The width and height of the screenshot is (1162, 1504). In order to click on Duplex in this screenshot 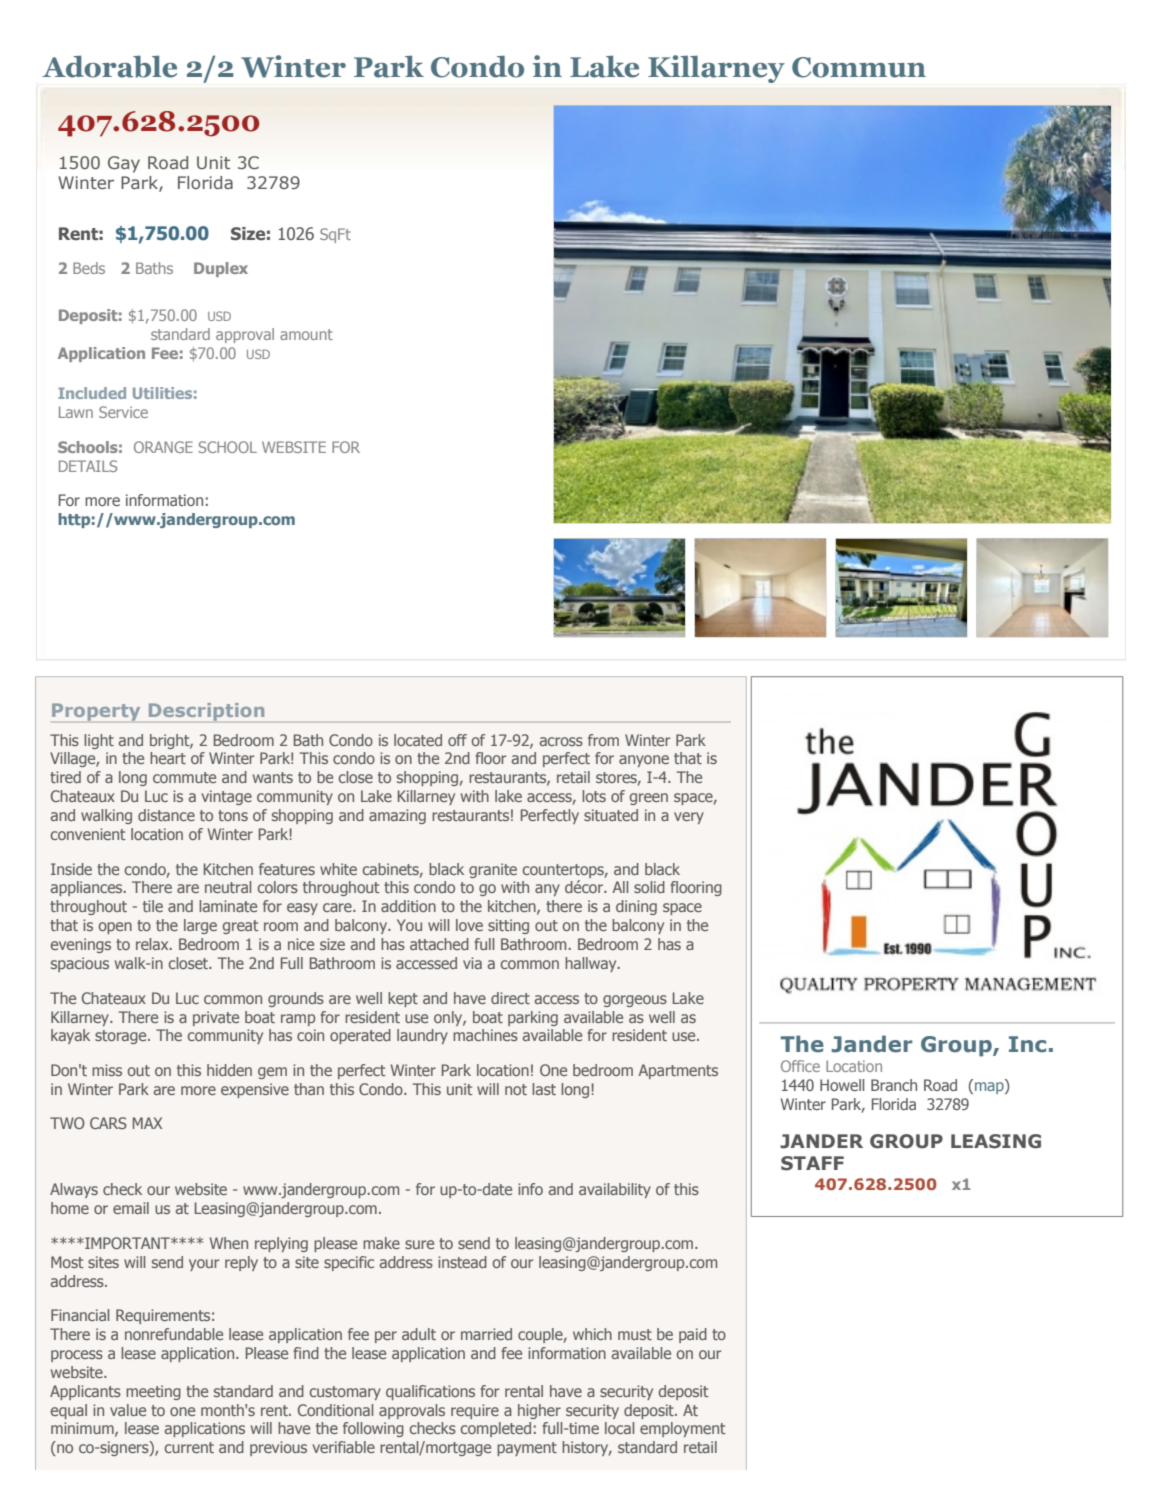, I will do `click(221, 269)`.
